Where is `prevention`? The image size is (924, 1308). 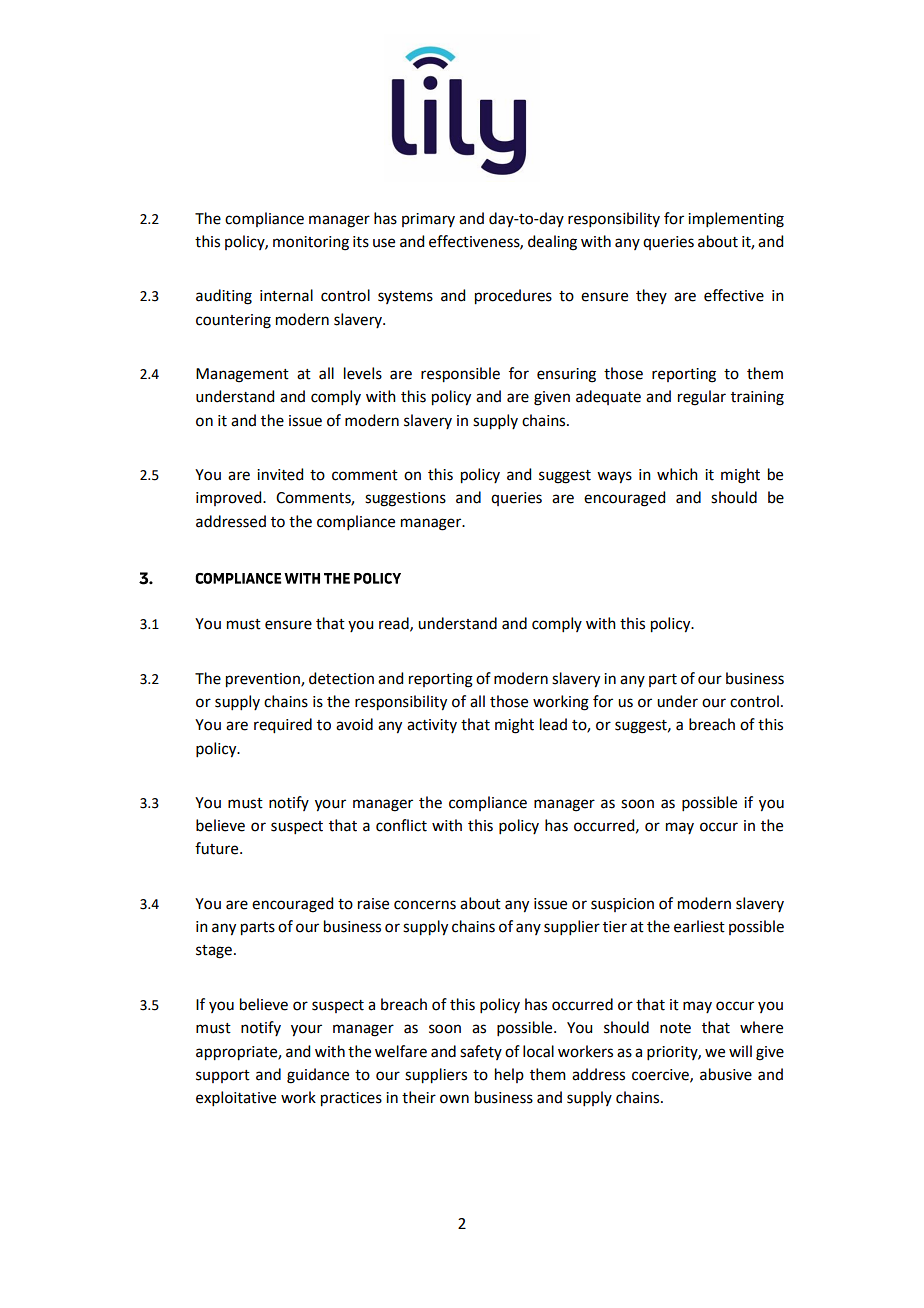
prevention is located at coordinates (264, 680).
